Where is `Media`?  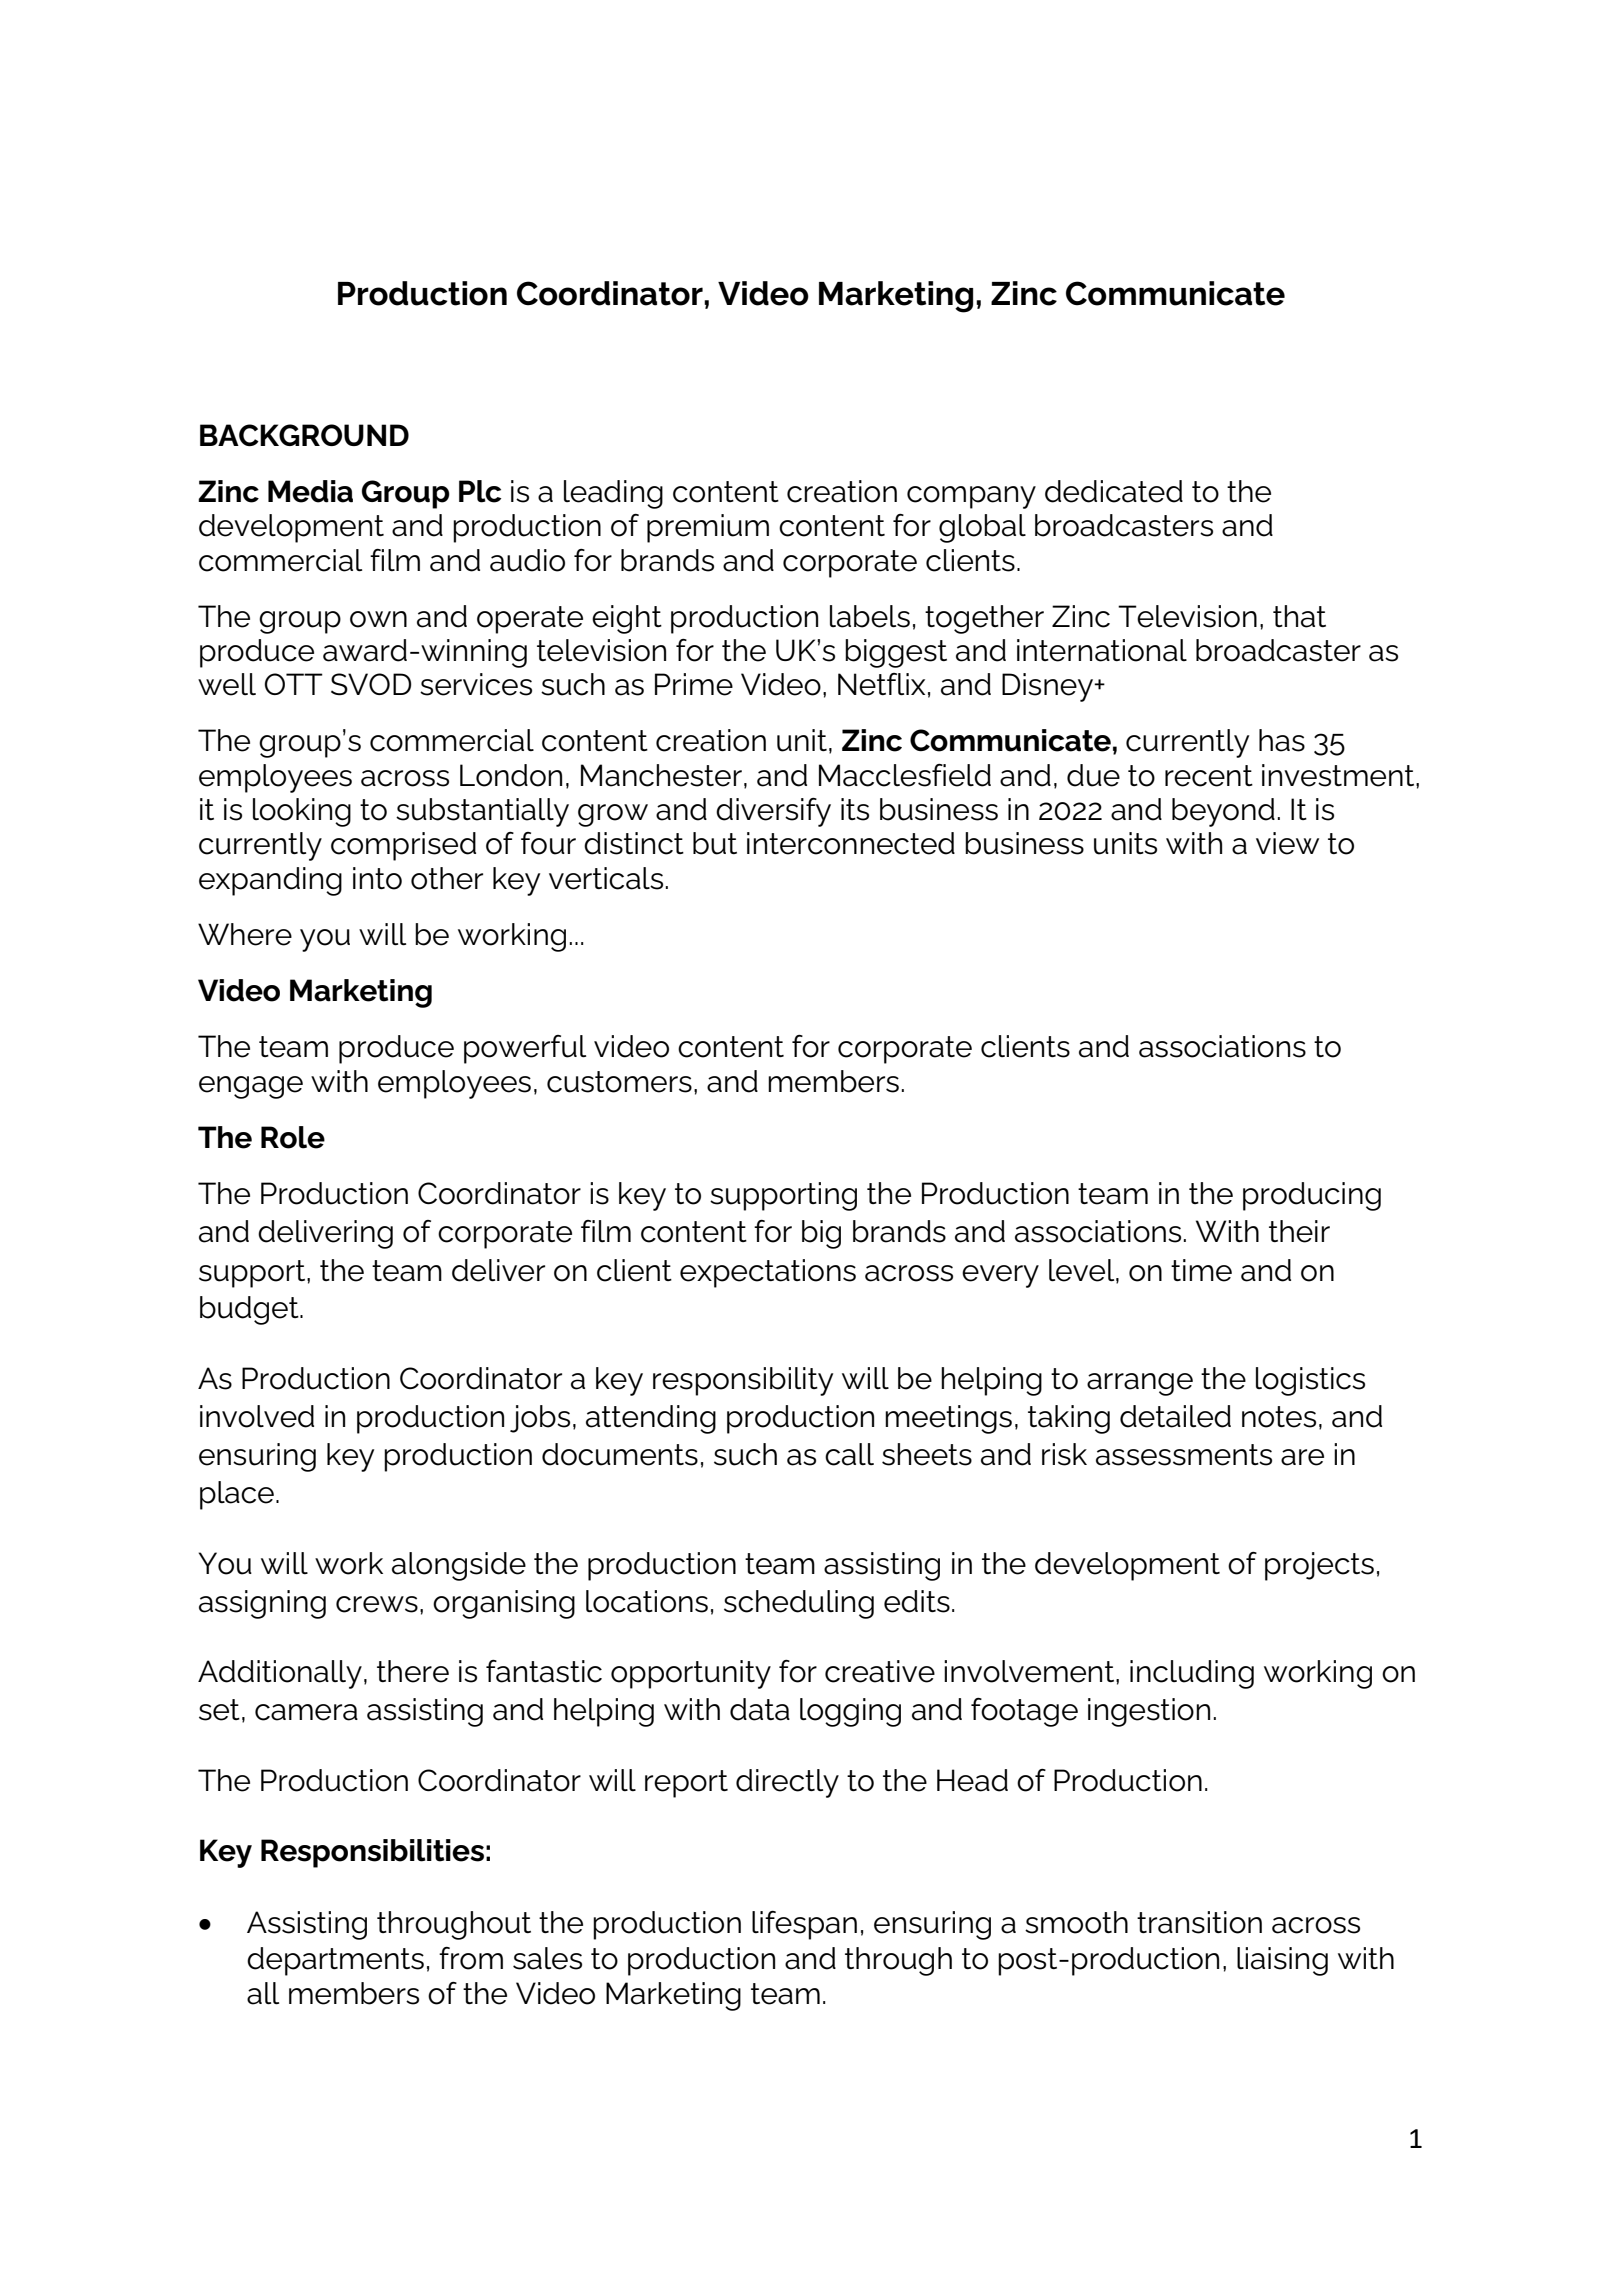
Media is located at coordinates (310, 491).
